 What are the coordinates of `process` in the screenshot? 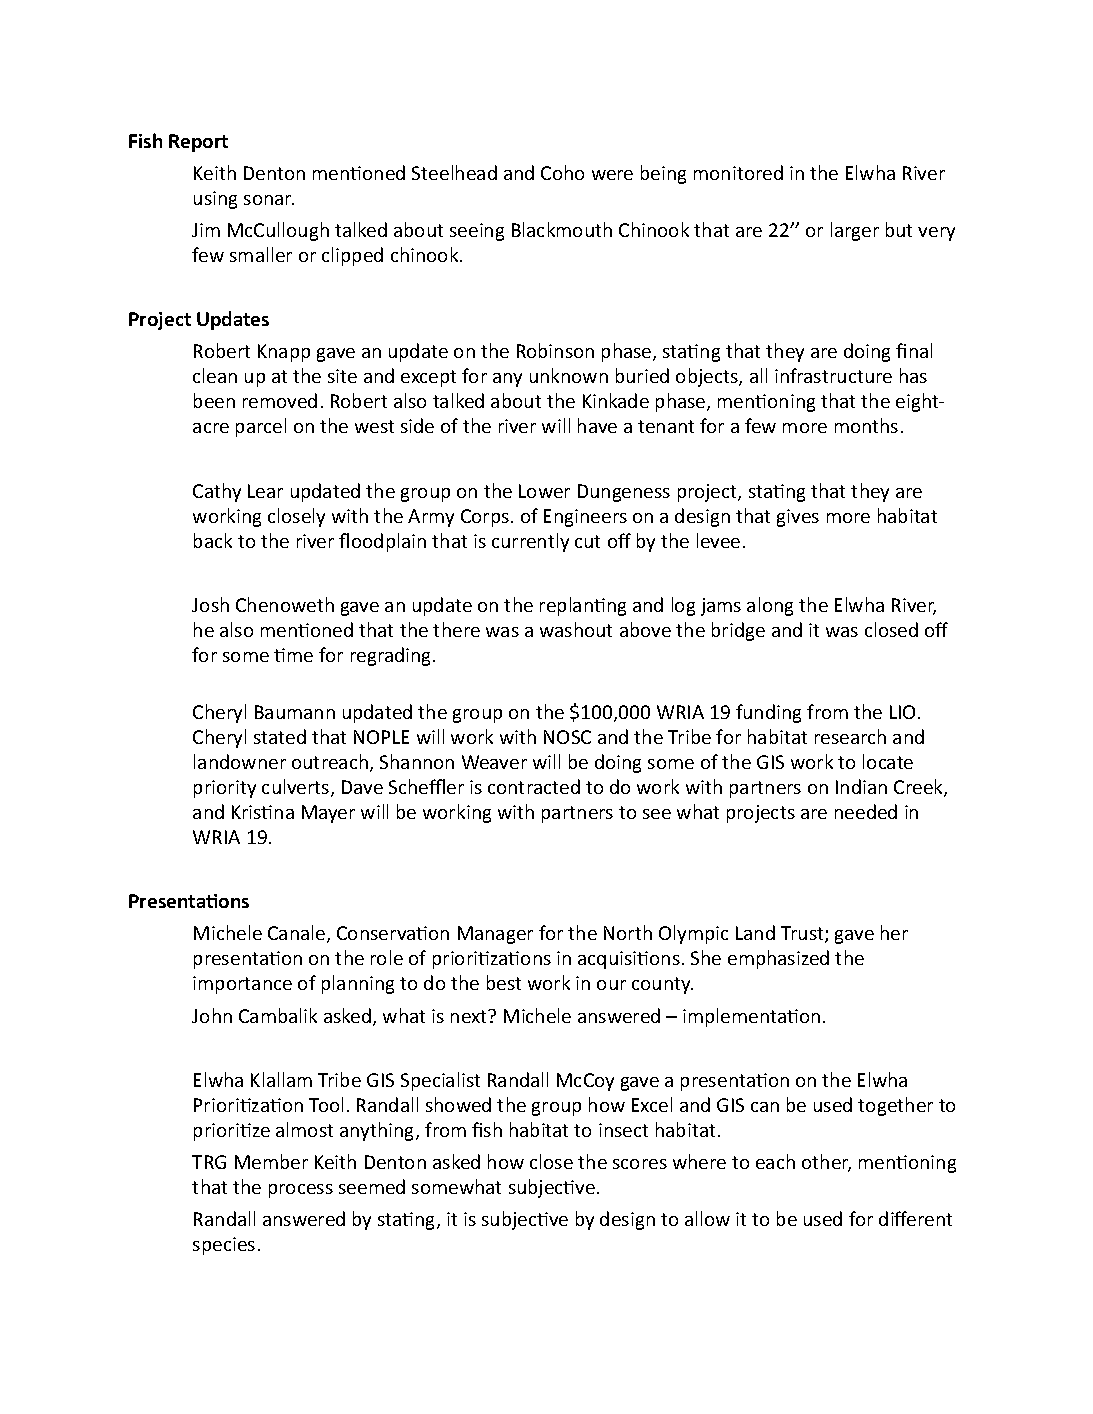 It's located at (301, 1191).
